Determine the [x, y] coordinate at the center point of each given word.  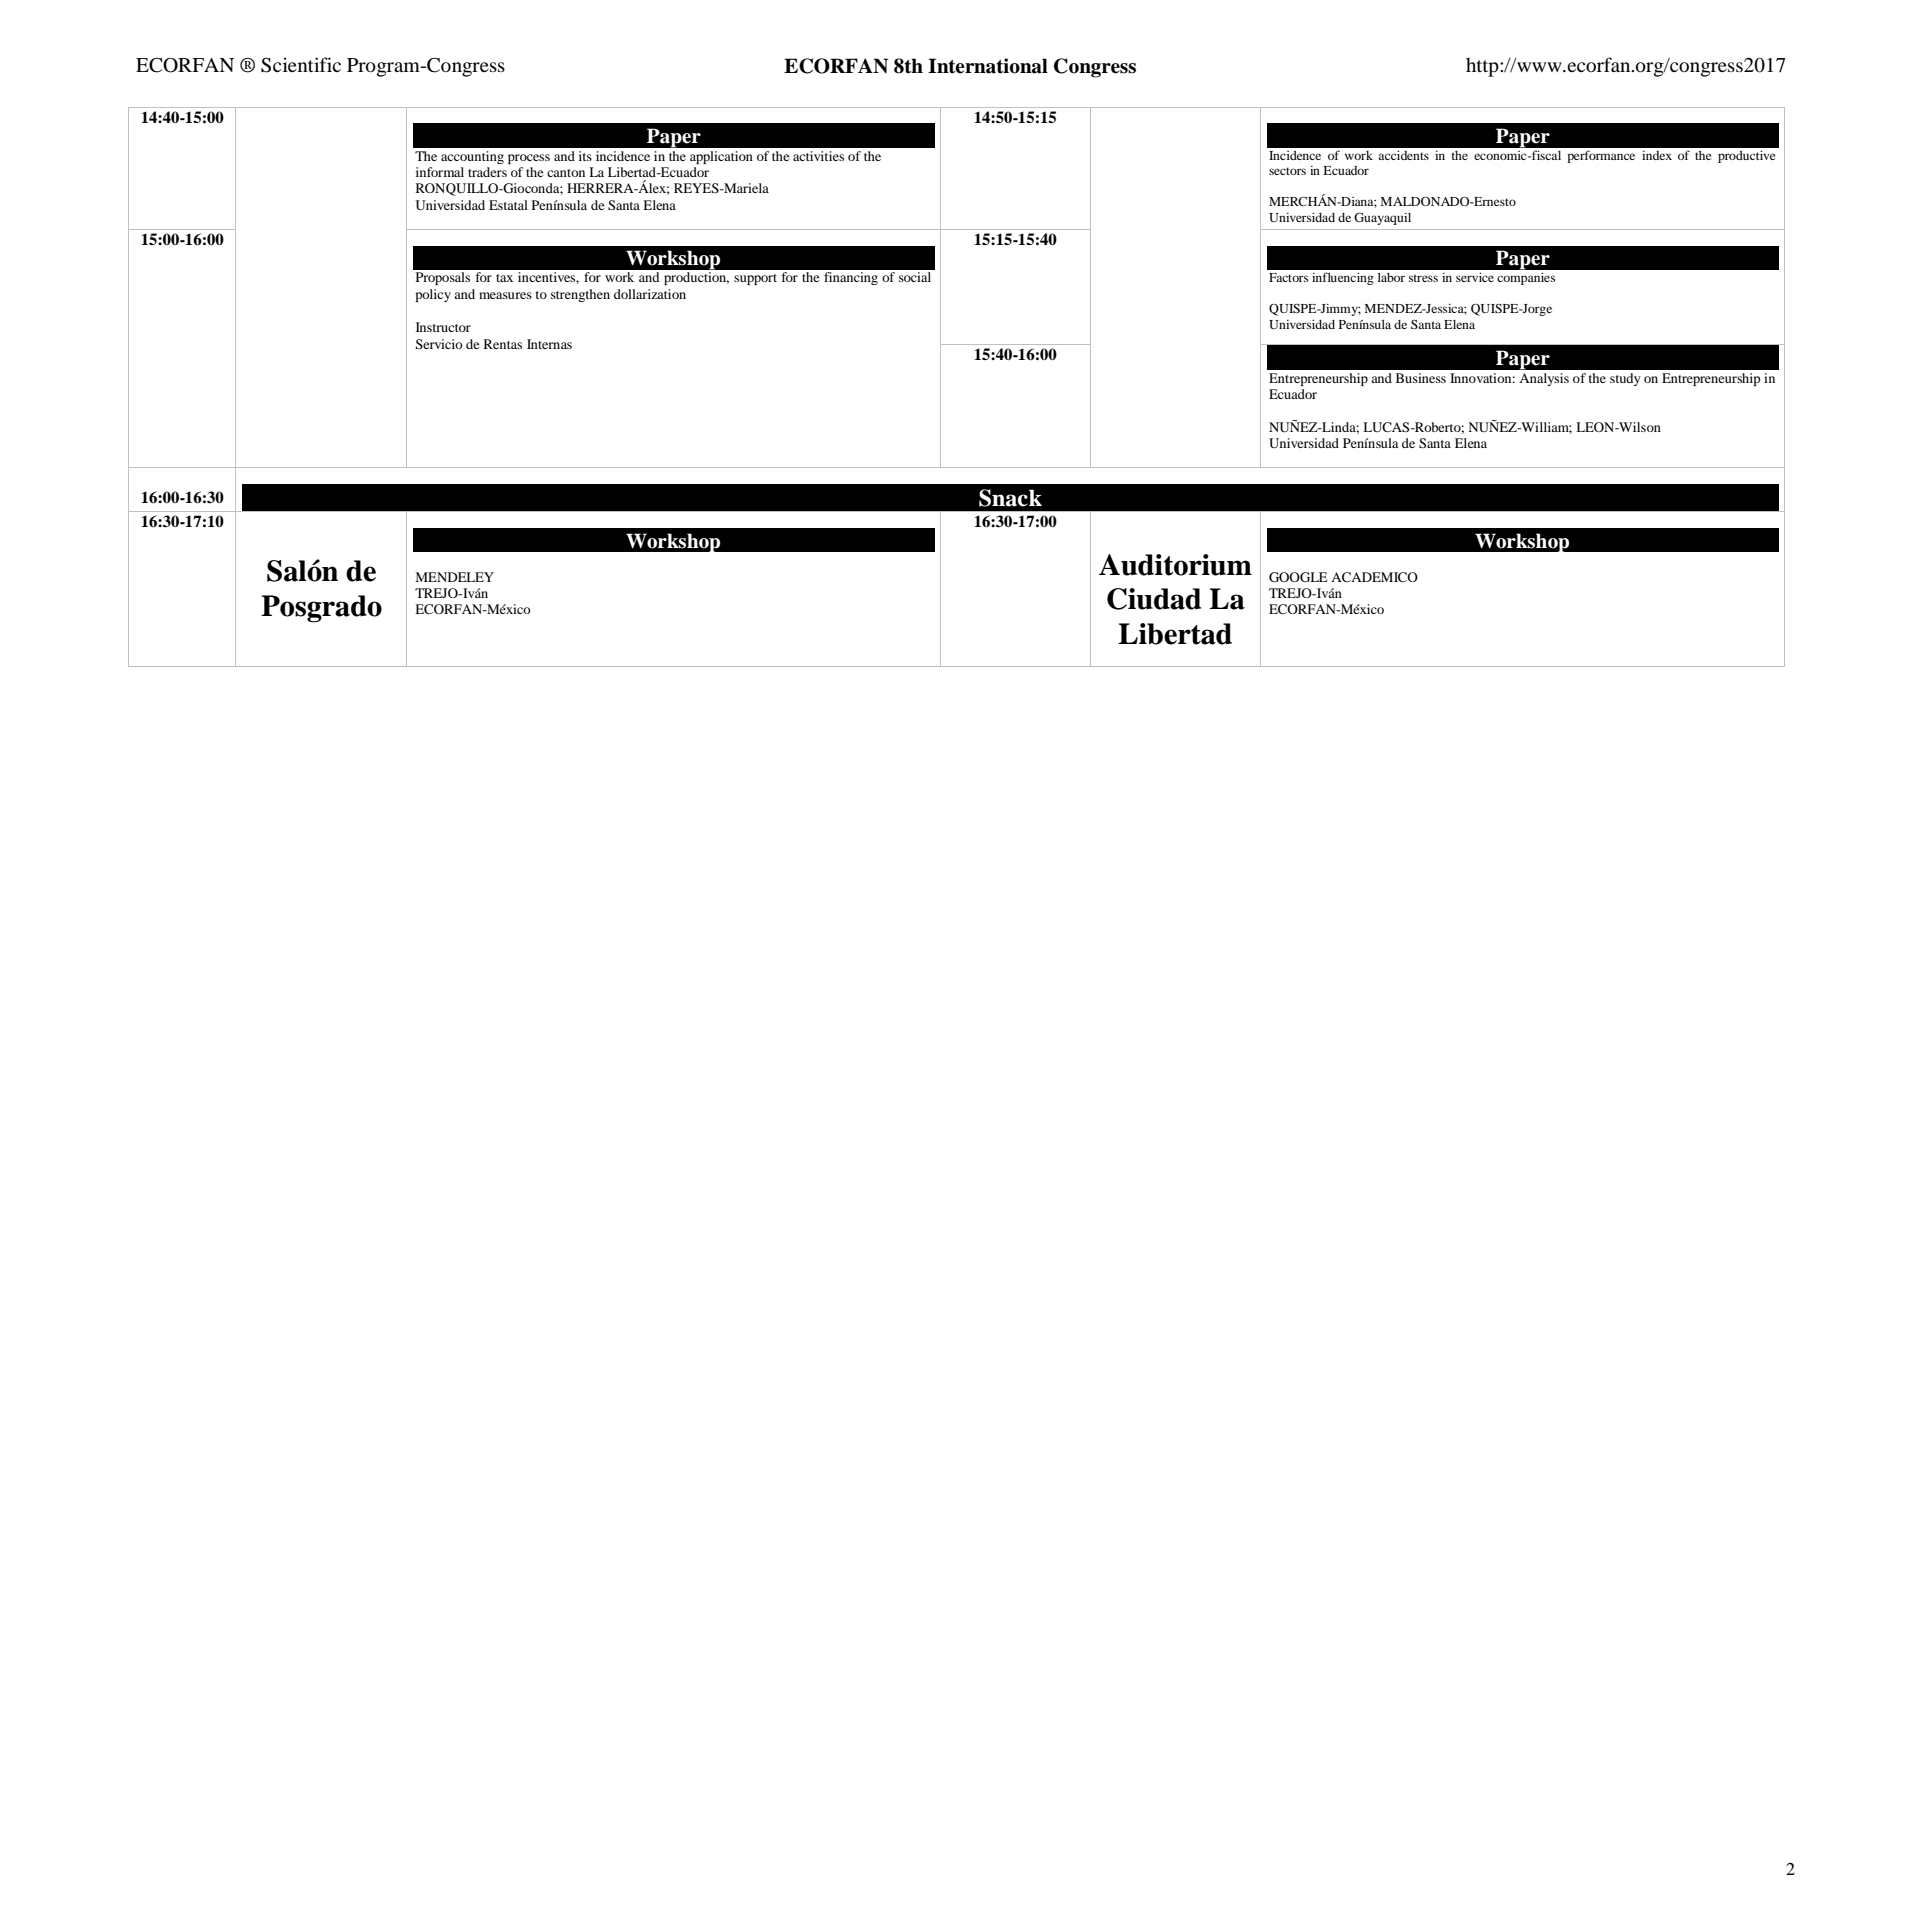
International [988, 66]
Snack [1010, 498]
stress [1423, 278]
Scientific [301, 65]
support [755, 279]
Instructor [443, 327]
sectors [1287, 171]
